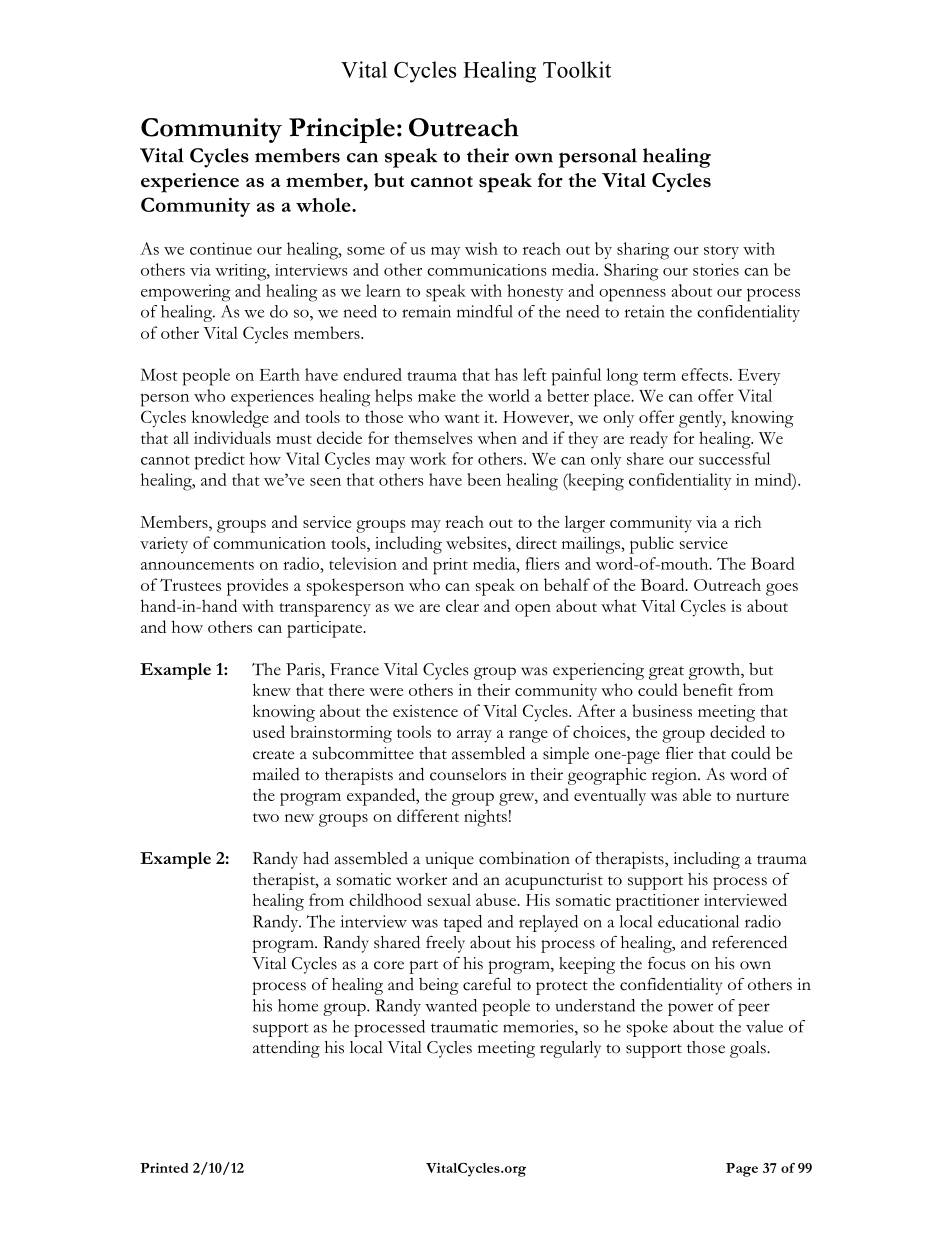  I want to click on attending, so click(286, 1049).
